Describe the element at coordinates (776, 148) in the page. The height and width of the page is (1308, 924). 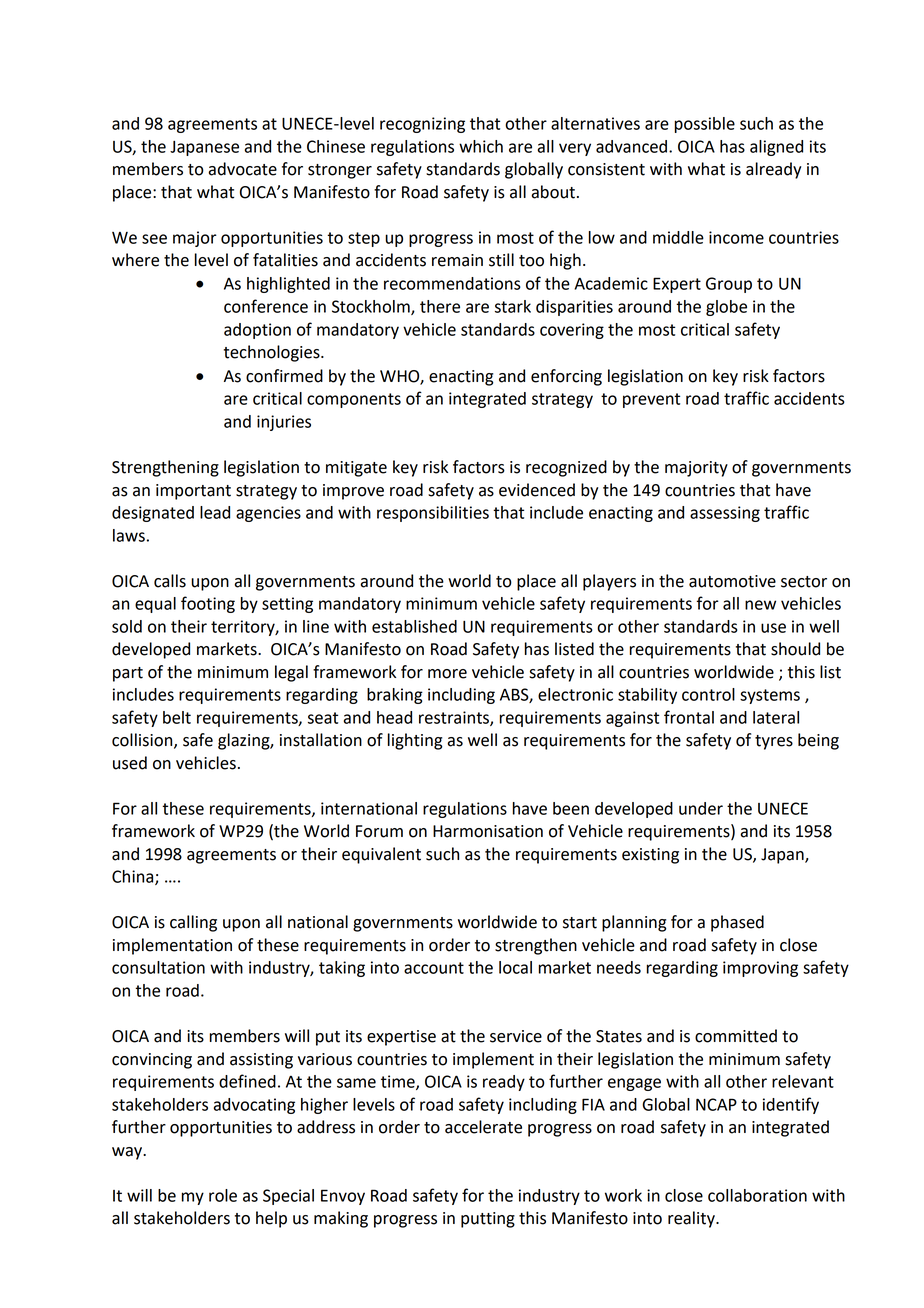
I see `aligned` at that location.
